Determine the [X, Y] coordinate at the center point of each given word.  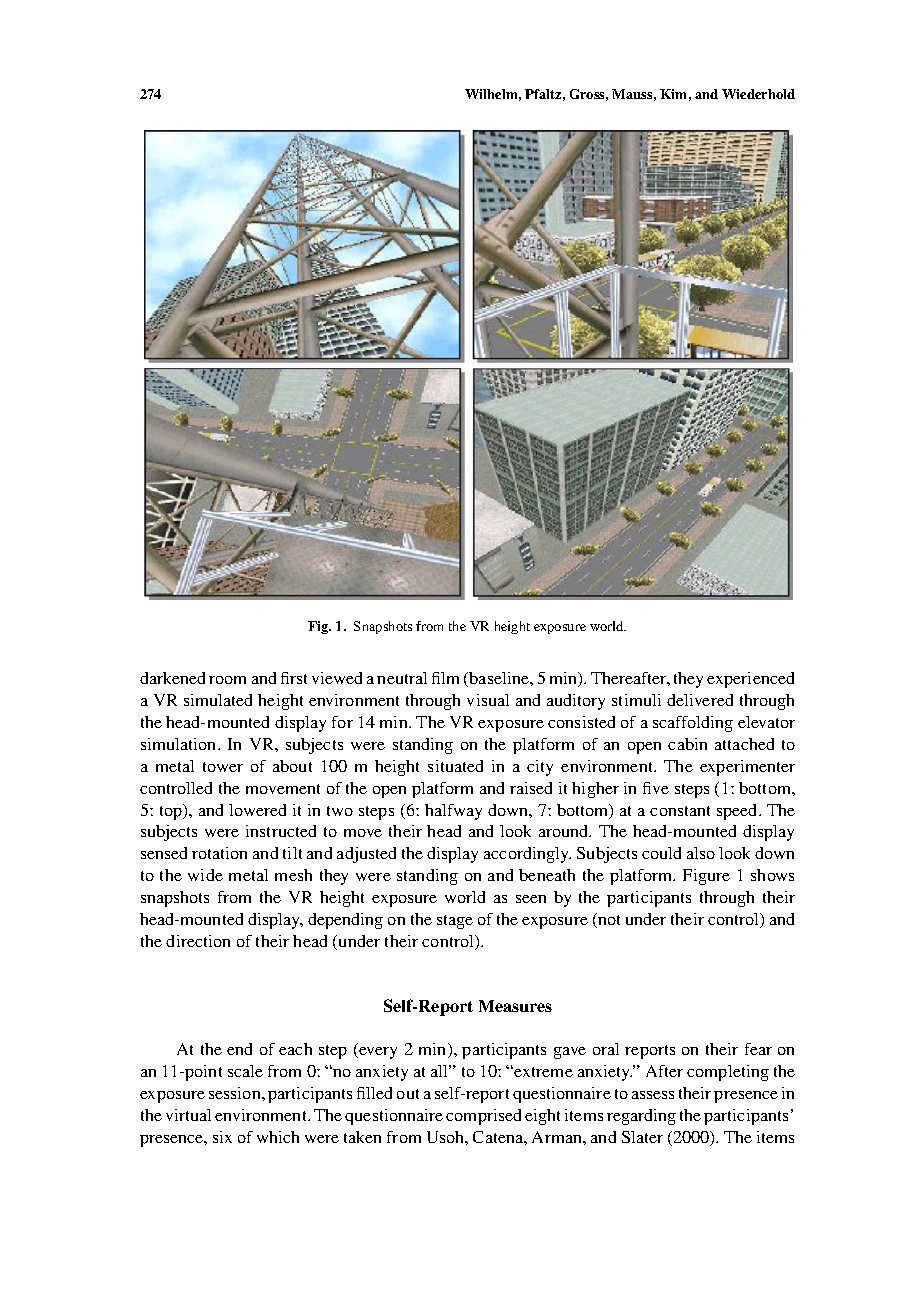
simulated [218, 700]
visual [488, 700]
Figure [706, 877]
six [222, 1137]
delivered [700, 700]
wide [205, 875]
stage [455, 922]
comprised [483, 1117]
